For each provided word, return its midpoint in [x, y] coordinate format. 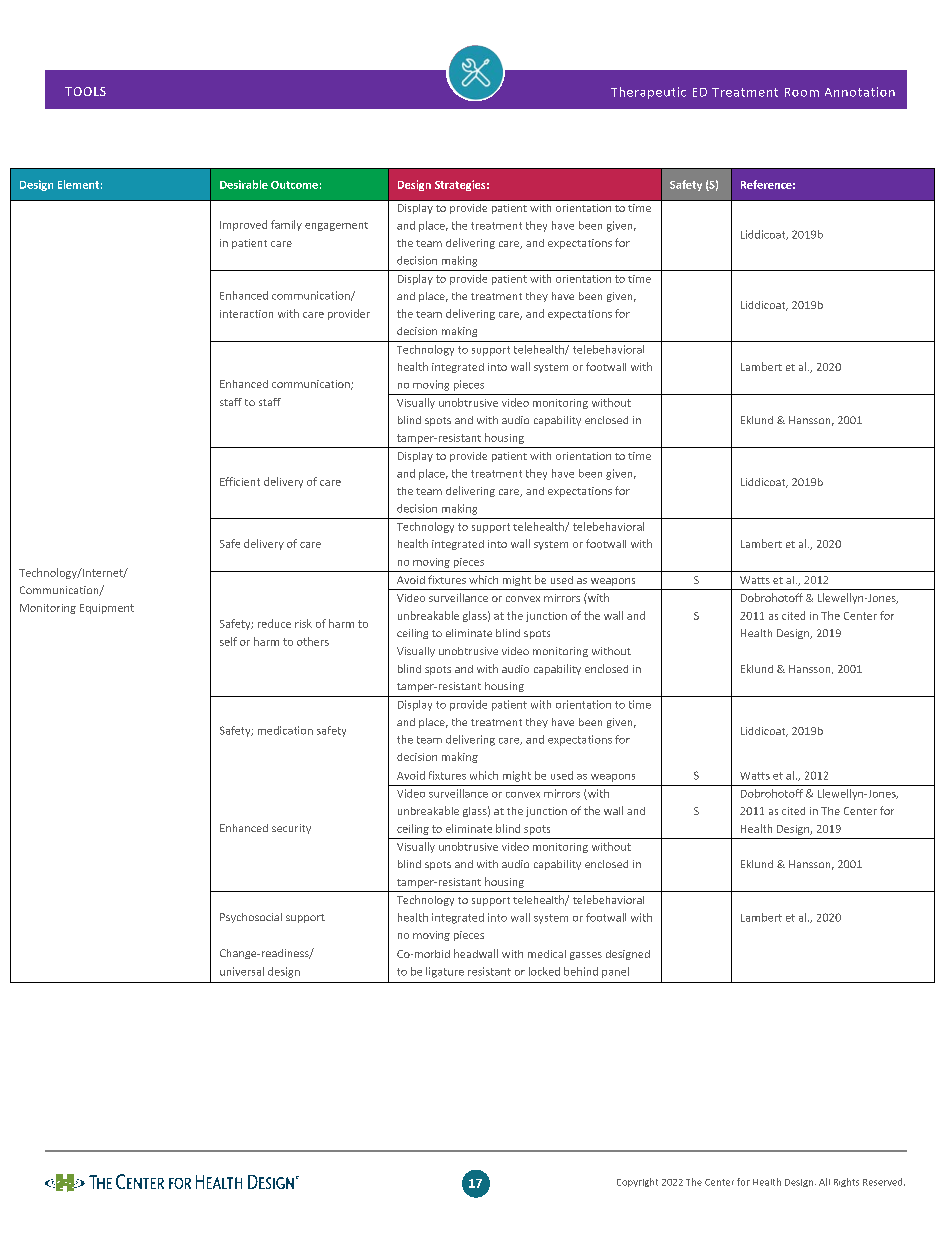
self [228, 641]
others [313, 641]
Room [802, 92]
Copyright [637, 1182]
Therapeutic [648, 93]
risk [303, 623]
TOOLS [85, 91]
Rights [846, 1182]
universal [242, 971]
